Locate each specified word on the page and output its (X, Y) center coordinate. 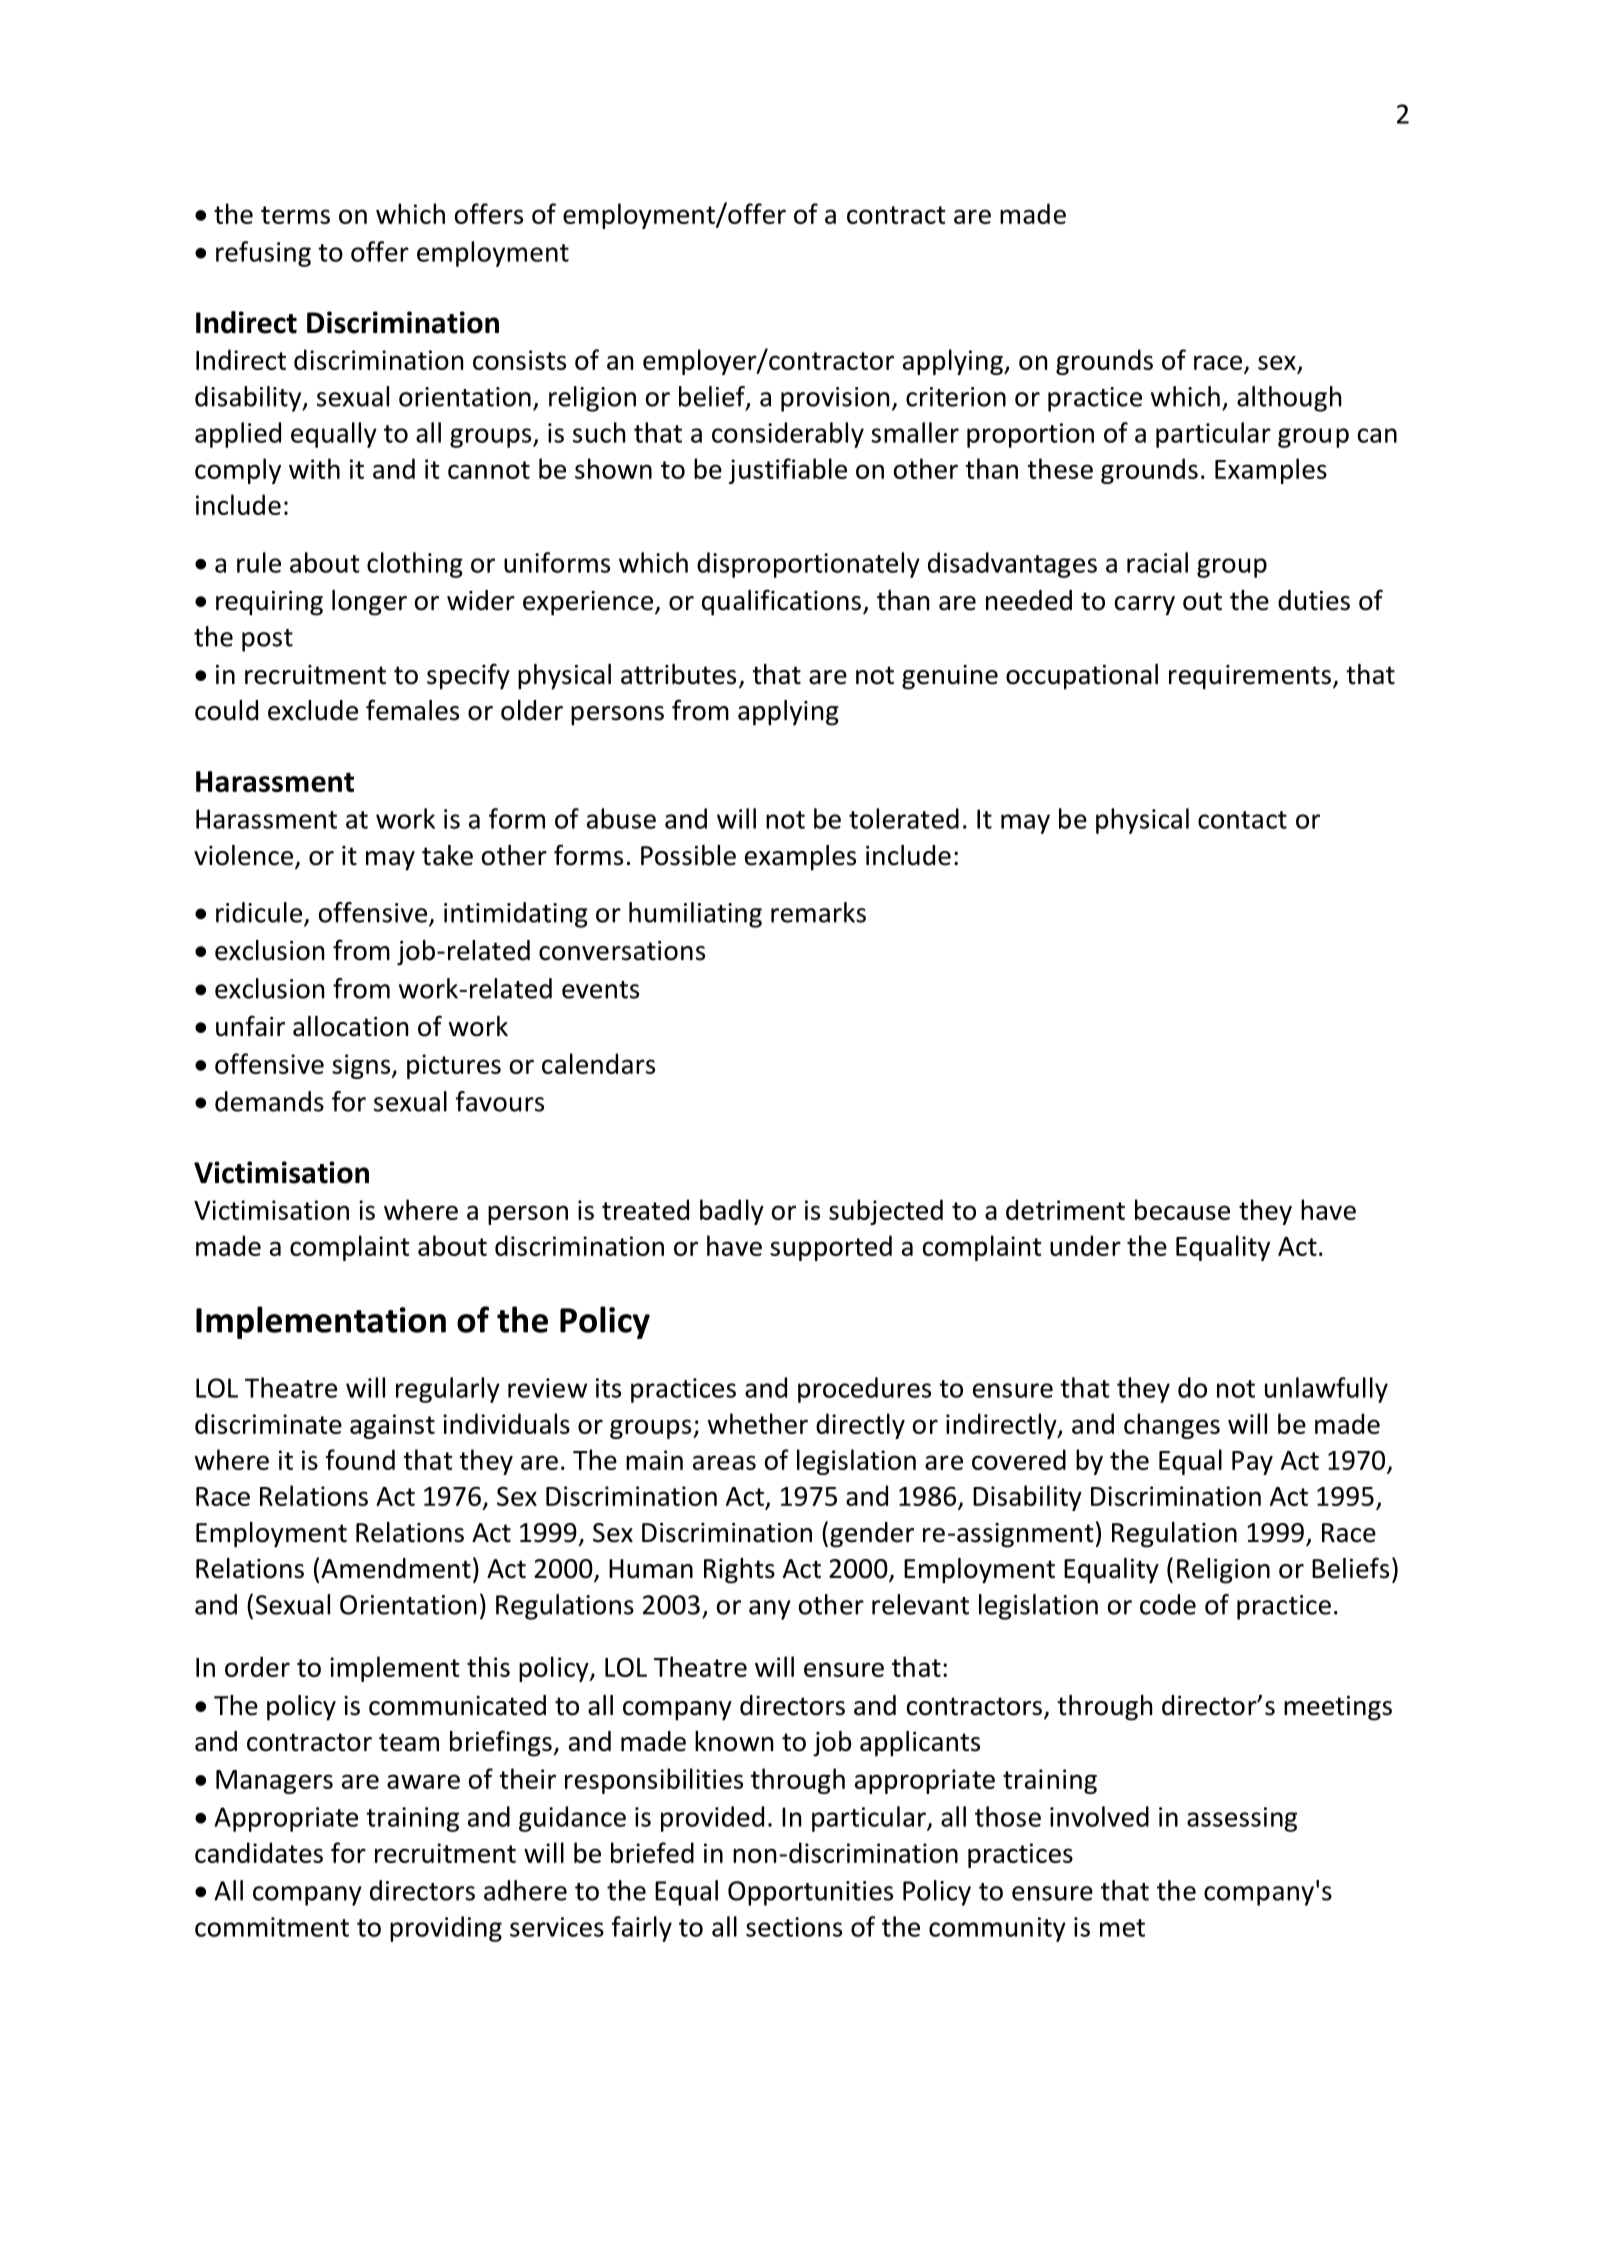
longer (369, 603)
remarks (818, 912)
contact (1242, 820)
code (1168, 1604)
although (1289, 399)
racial (1157, 562)
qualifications (781, 602)
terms (295, 215)
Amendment (396, 1568)
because (1182, 1209)
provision (835, 399)
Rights (739, 1571)
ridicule (260, 913)
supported (831, 1248)
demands (269, 1101)
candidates (259, 1852)
